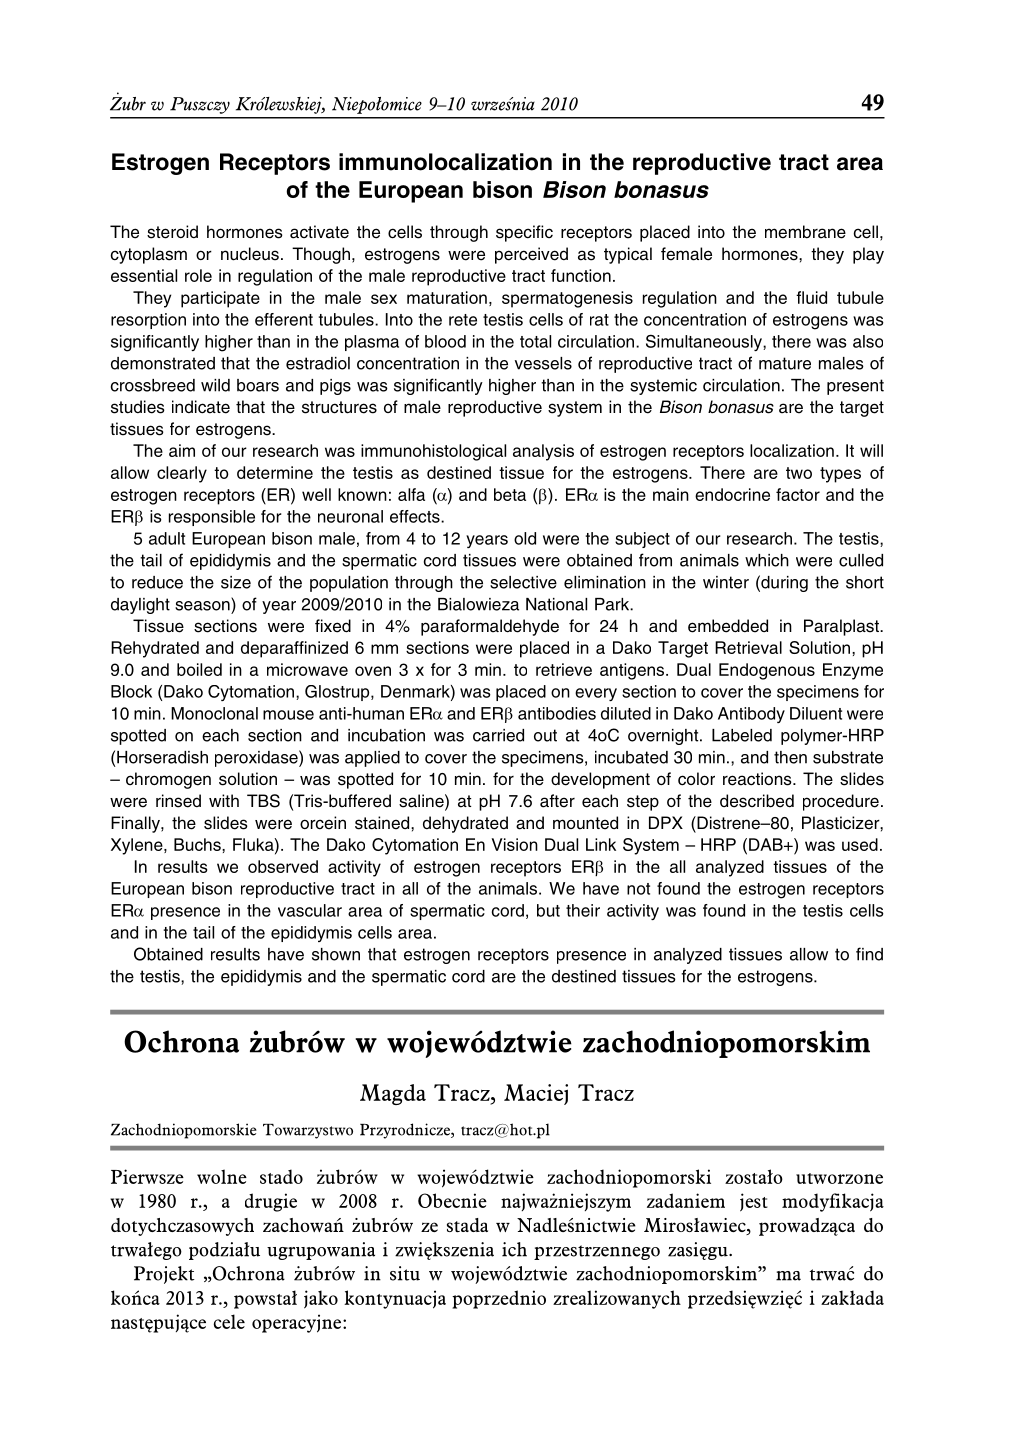 The width and height of the screenshot is (1011, 1446). Describe the element at coordinates (531, 255) in the screenshot. I see `perceived` at that location.
